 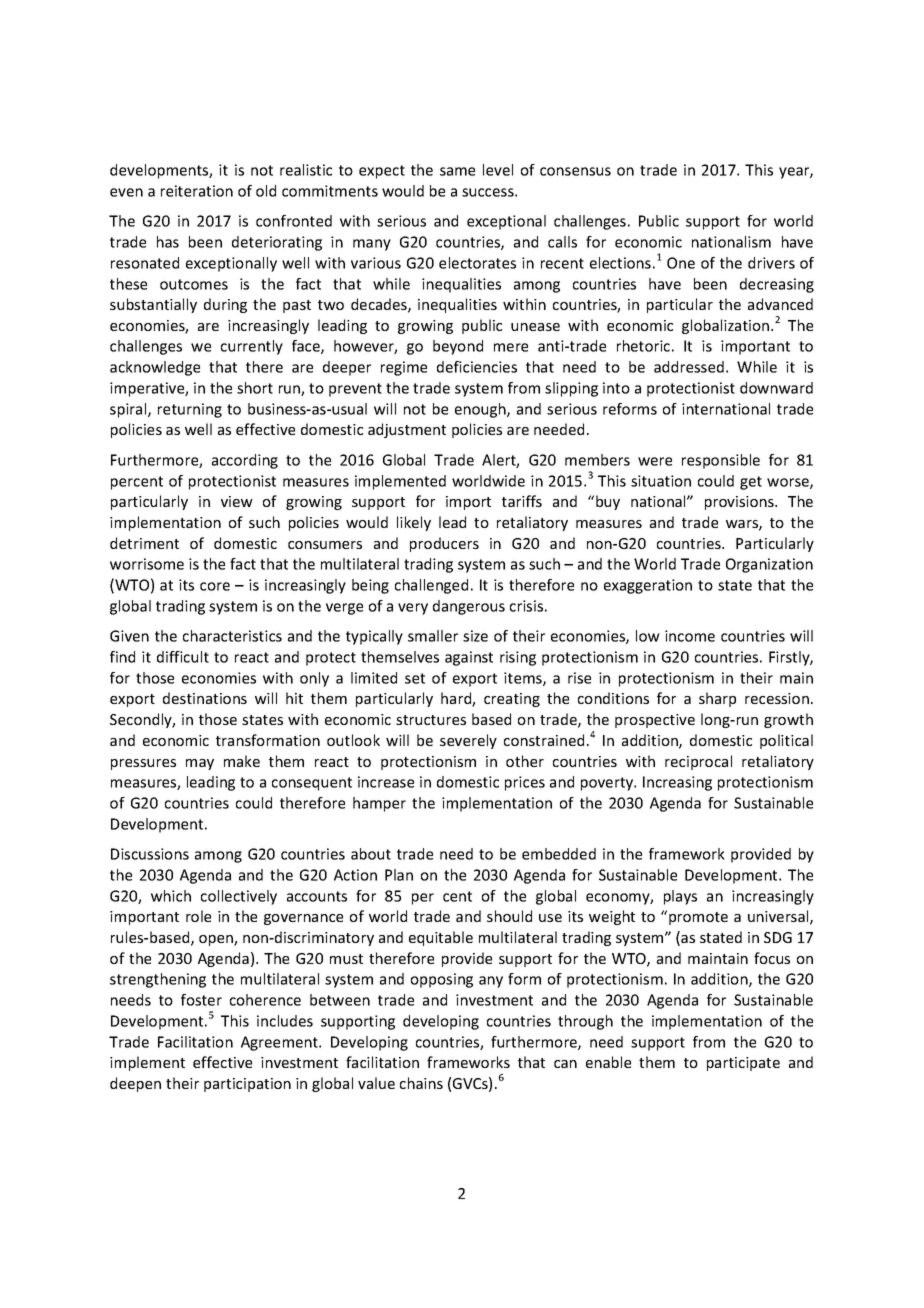 What do you see at coordinates (247, 1085) in the screenshot?
I see `participation` at bounding box center [247, 1085].
